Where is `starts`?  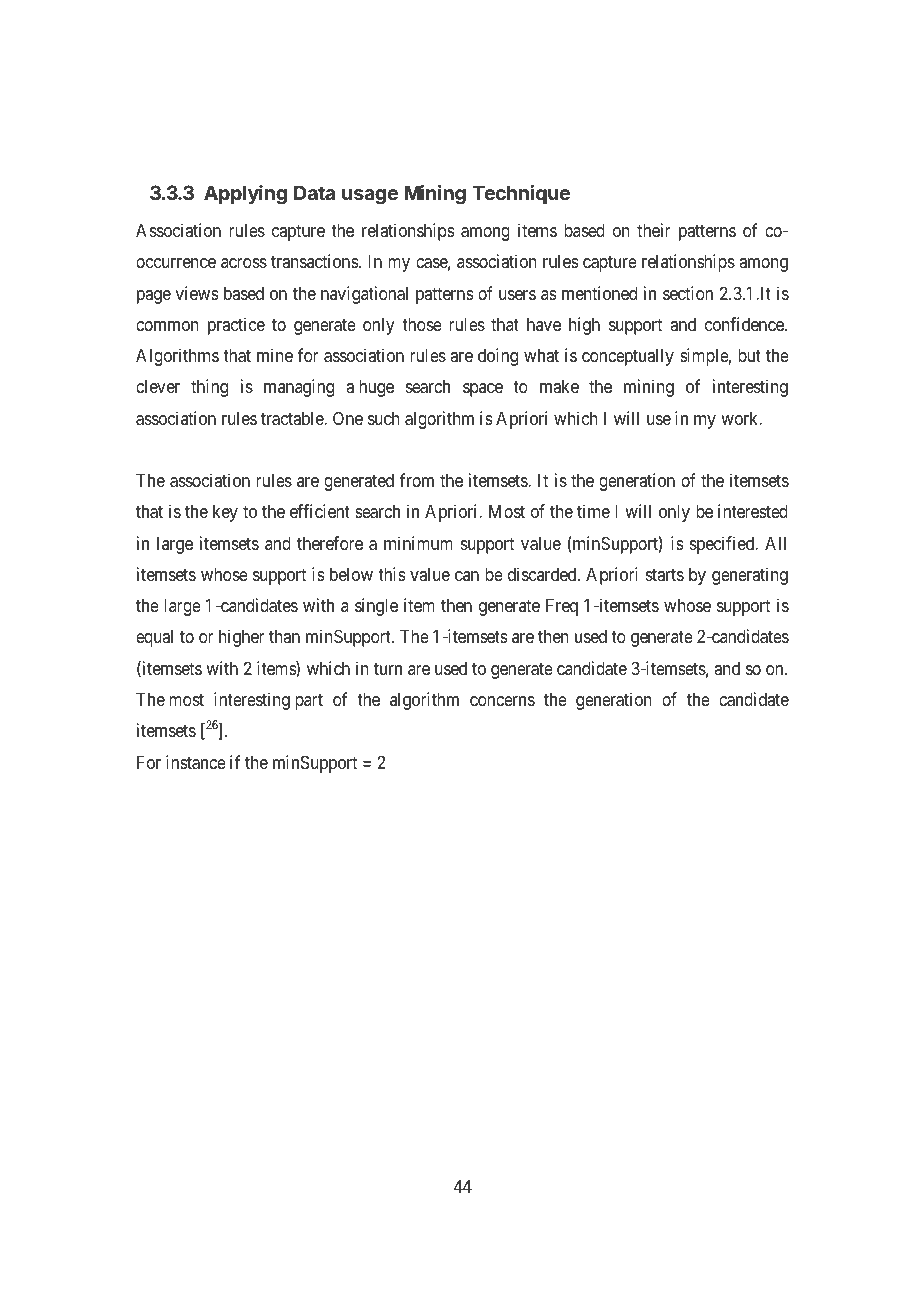
starts is located at coordinates (665, 574).
